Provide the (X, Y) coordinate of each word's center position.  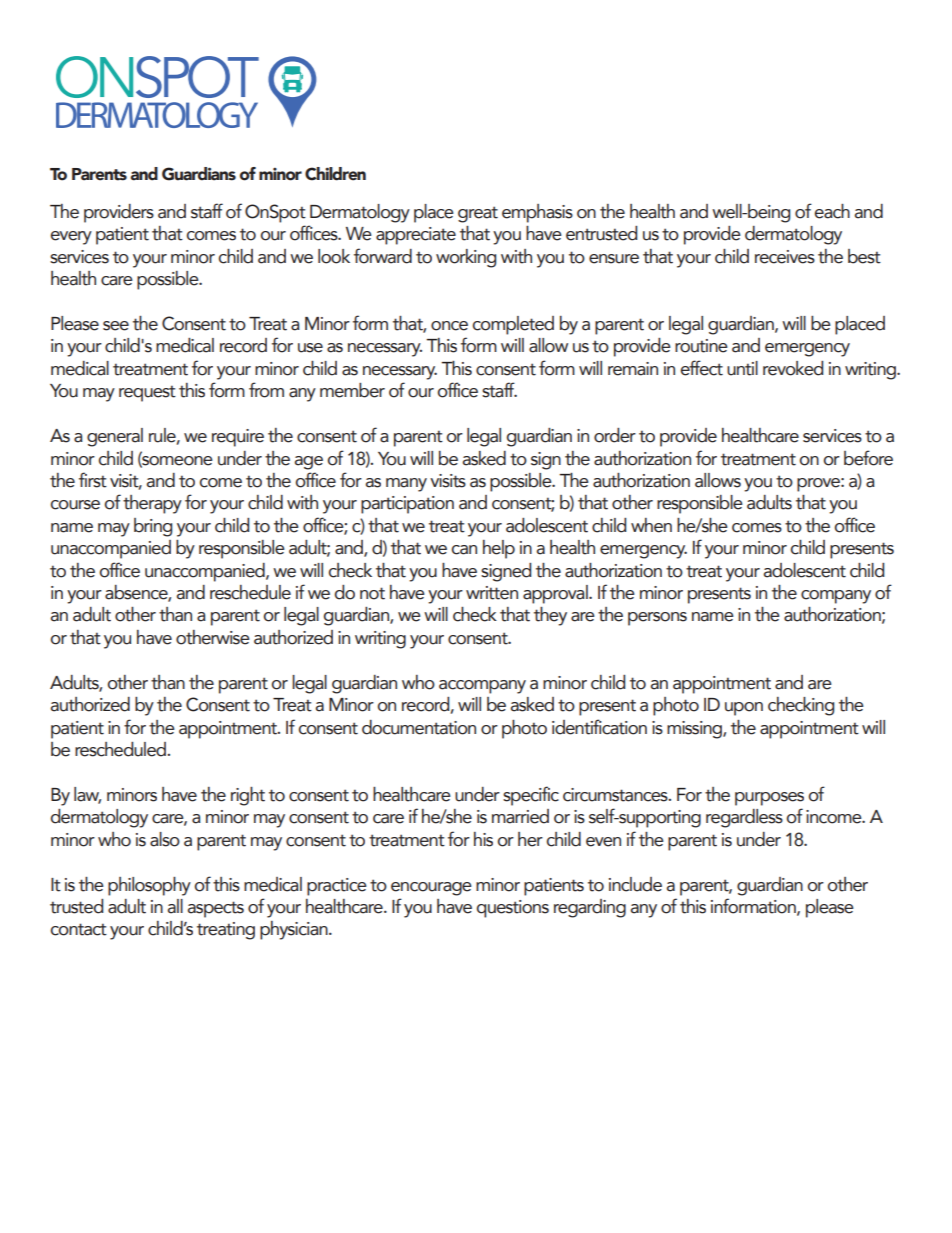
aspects (216, 909)
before (868, 458)
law (87, 795)
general (115, 437)
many (406, 485)
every (71, 238)
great (478, 214)
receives (785, 257)
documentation (419, 727)
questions (513, 909)
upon (744, 709)
